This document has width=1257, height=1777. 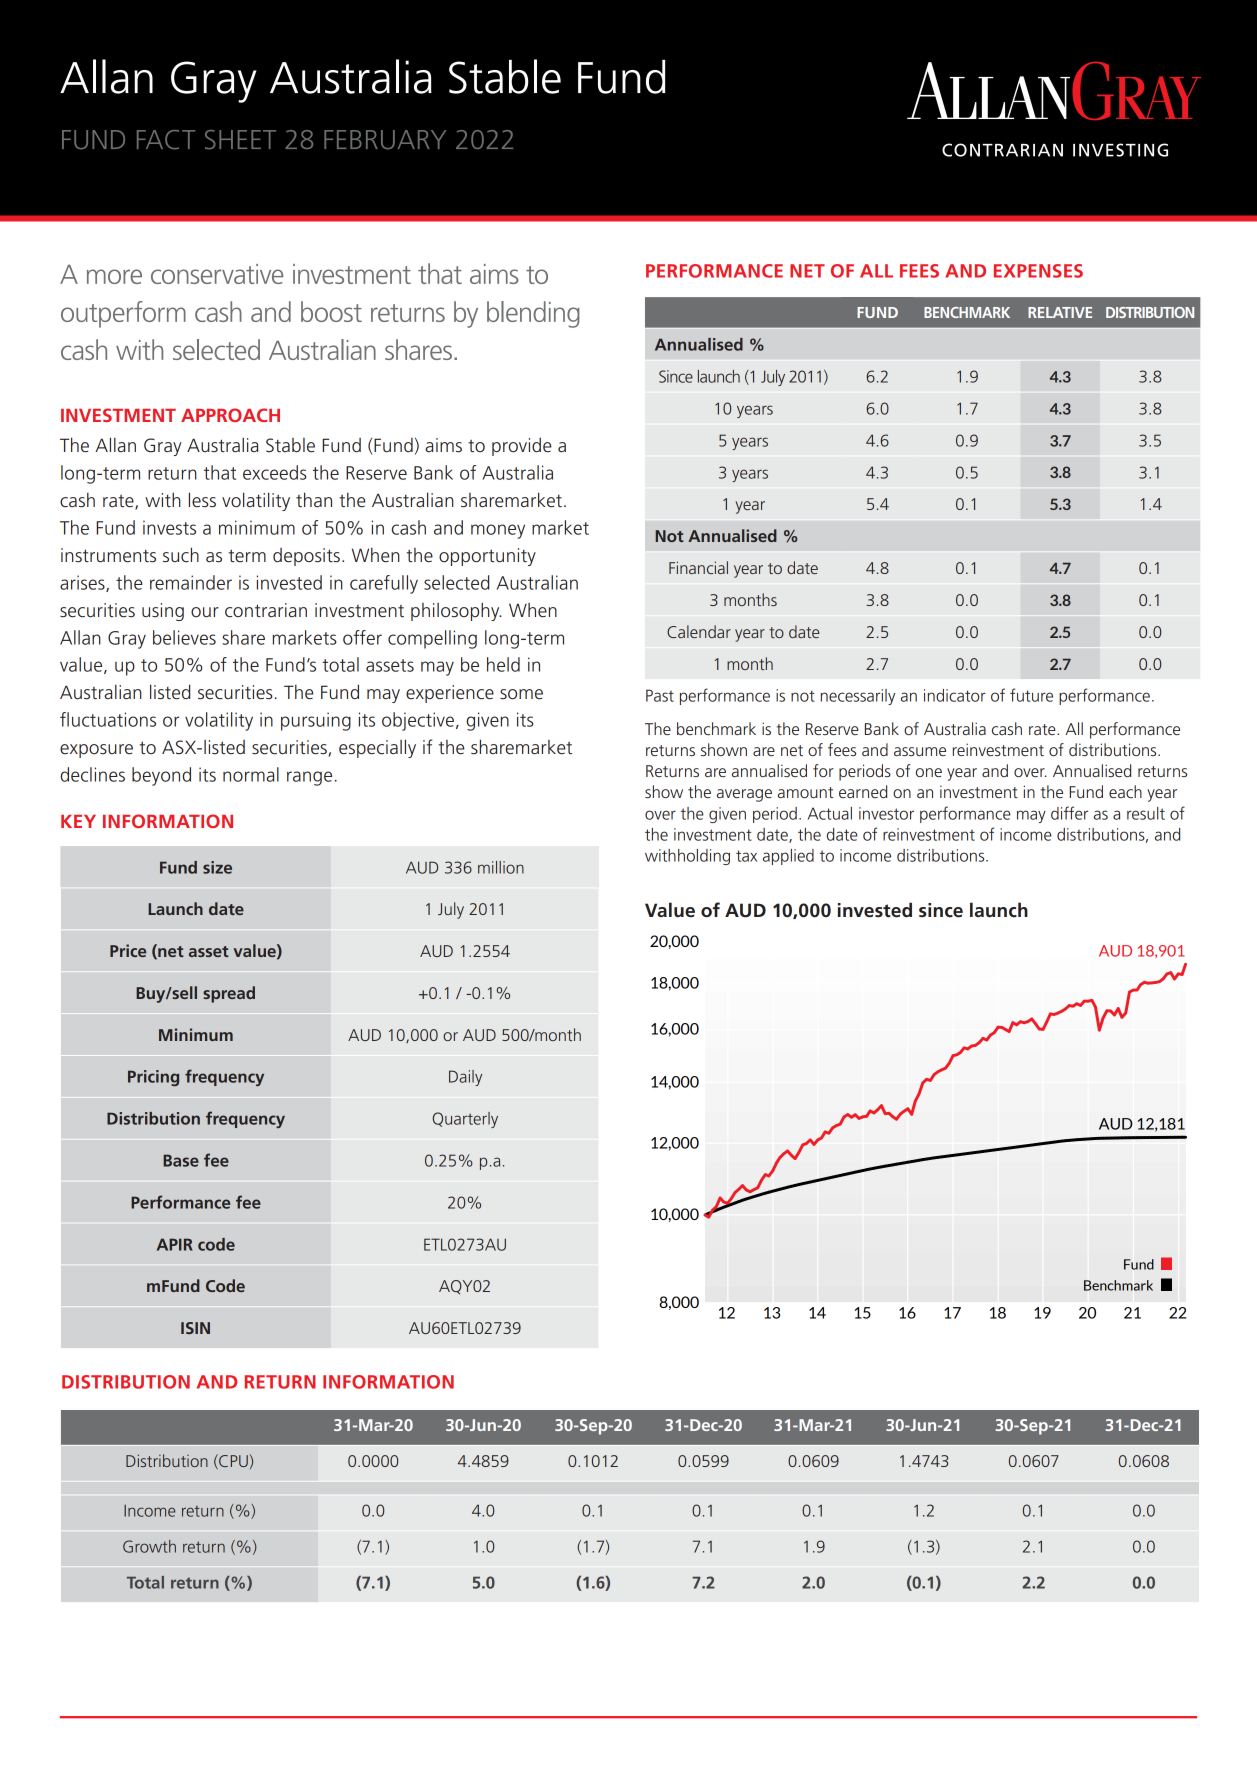 I want to click on differ, so click(x=1069, y=813).
